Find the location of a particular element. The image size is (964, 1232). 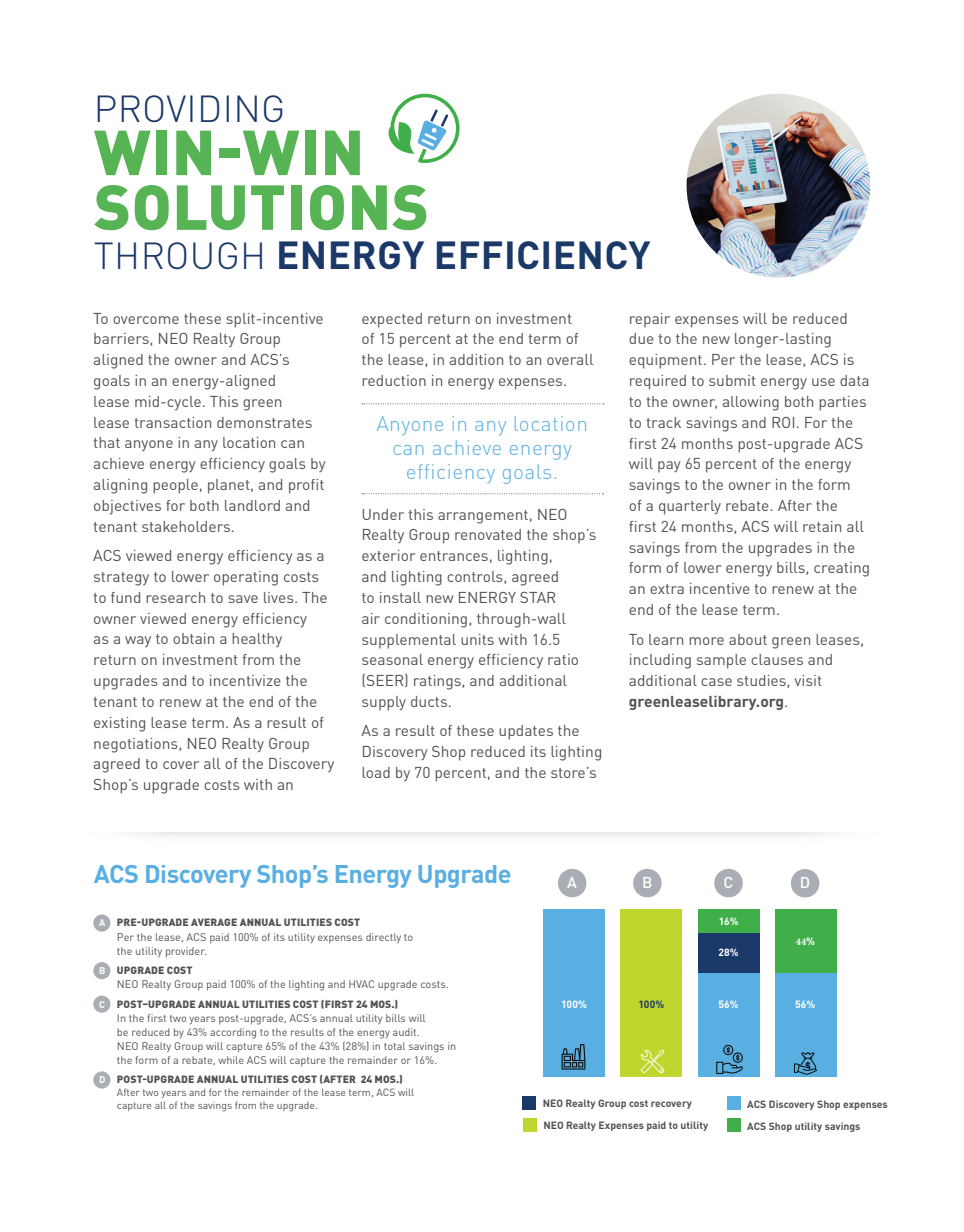

repair is located at coordinates (650, 320).
